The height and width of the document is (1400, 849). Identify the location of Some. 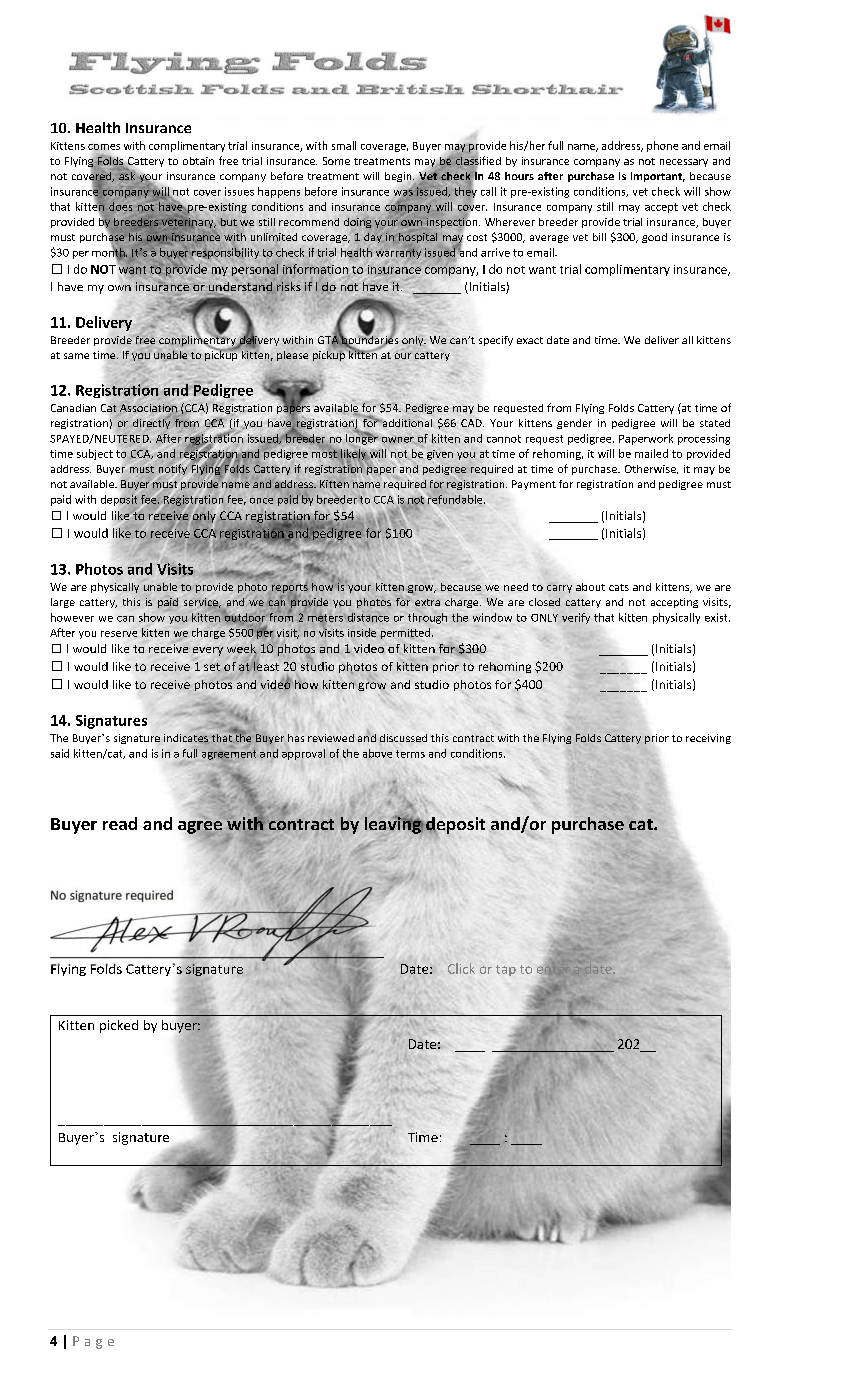
(336, 161).
